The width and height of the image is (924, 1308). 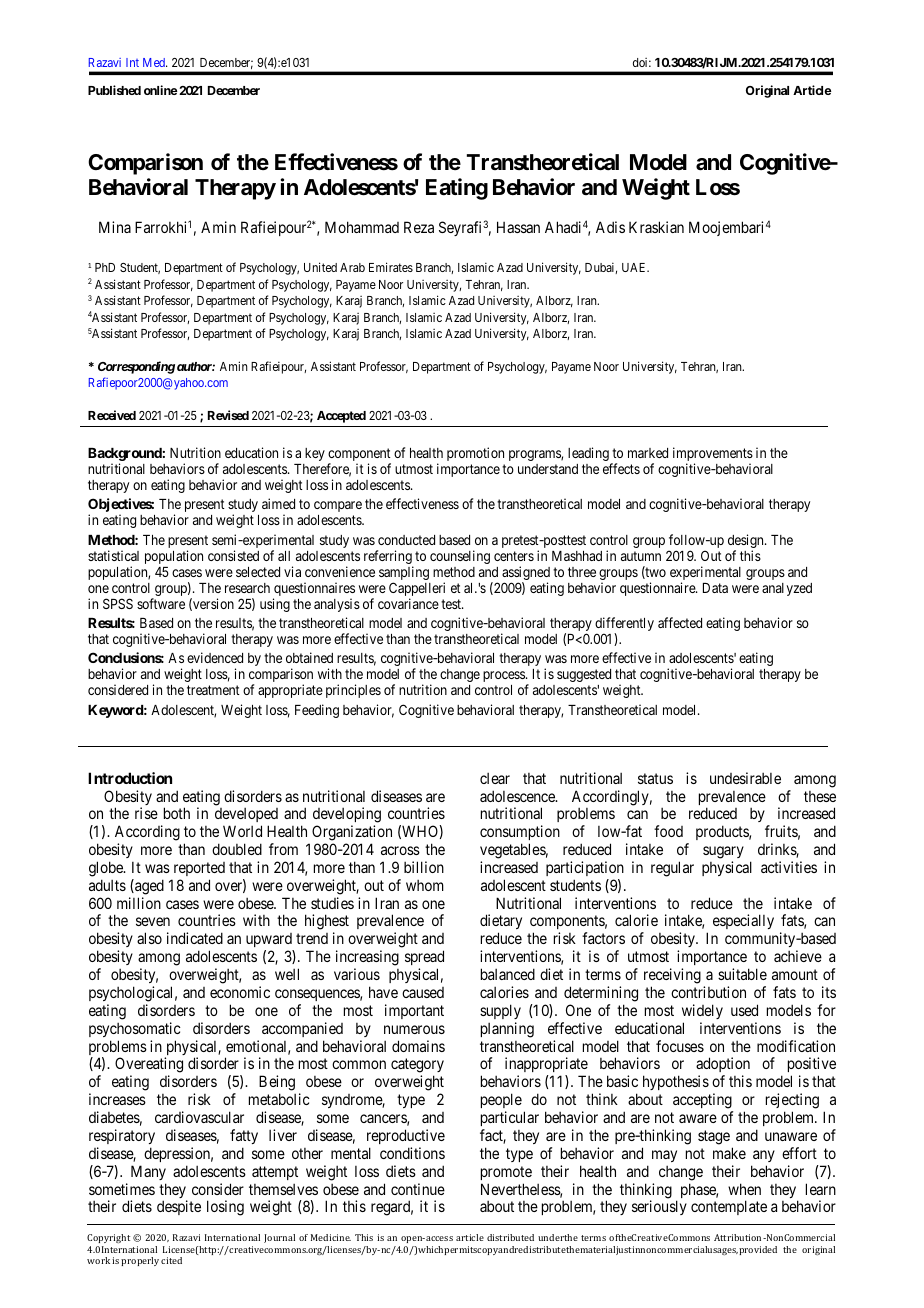 What do you see at coordinates (179, 1207) in the image?
I see `despite` at bounding box center [179, 1207].
